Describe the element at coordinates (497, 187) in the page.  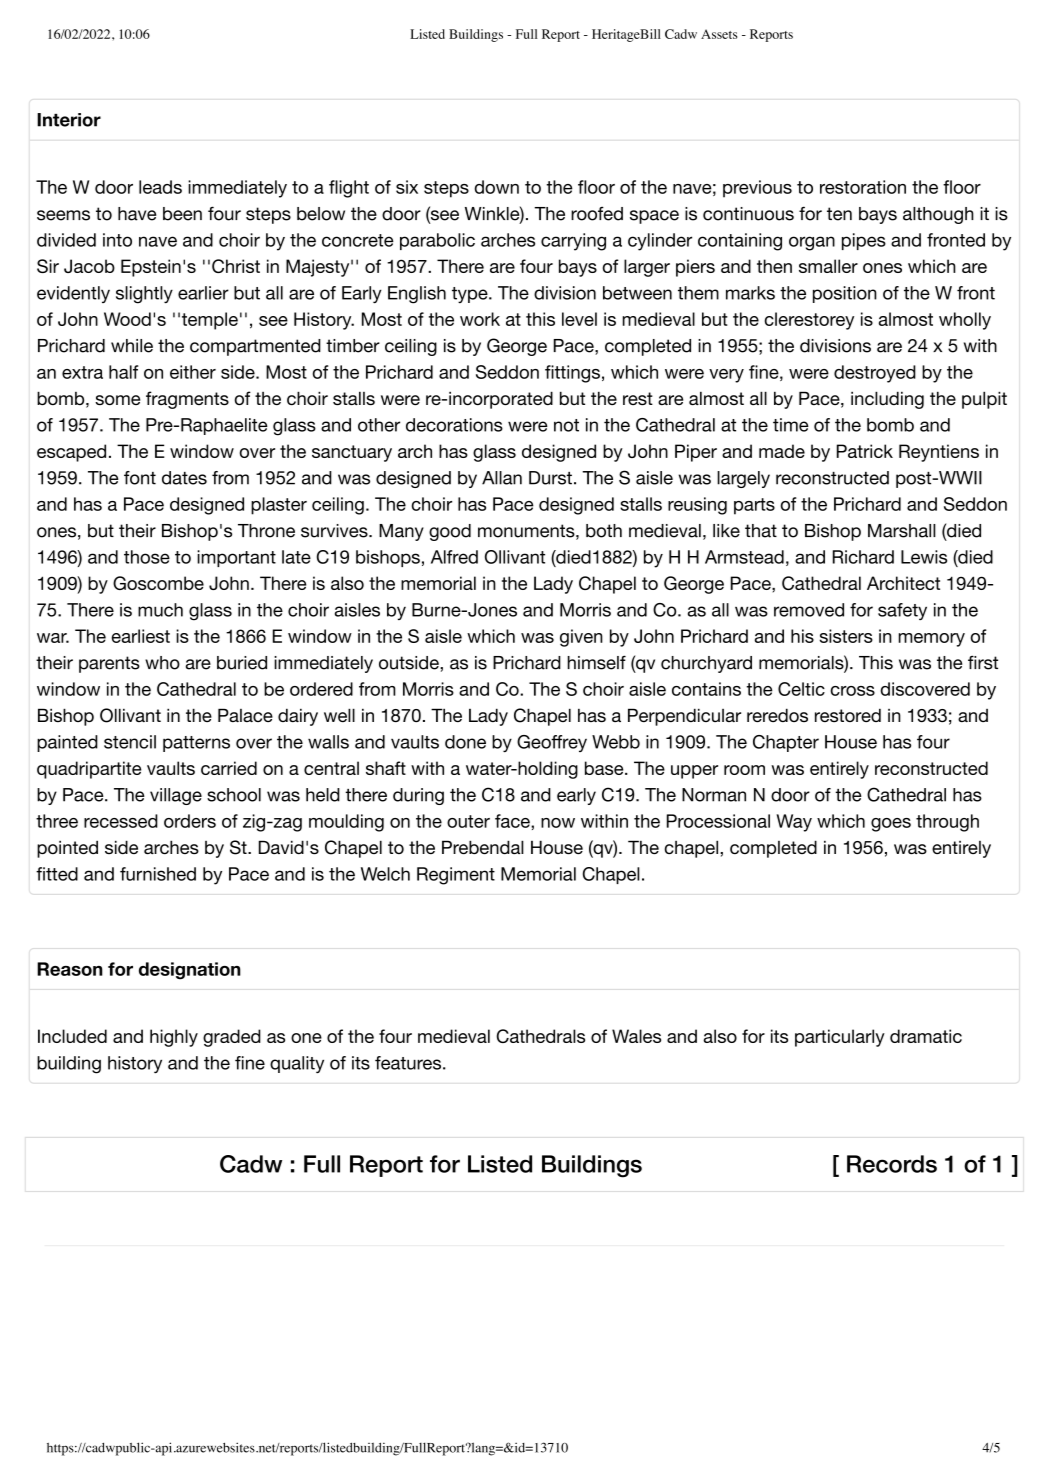
I see `down` at that location.
